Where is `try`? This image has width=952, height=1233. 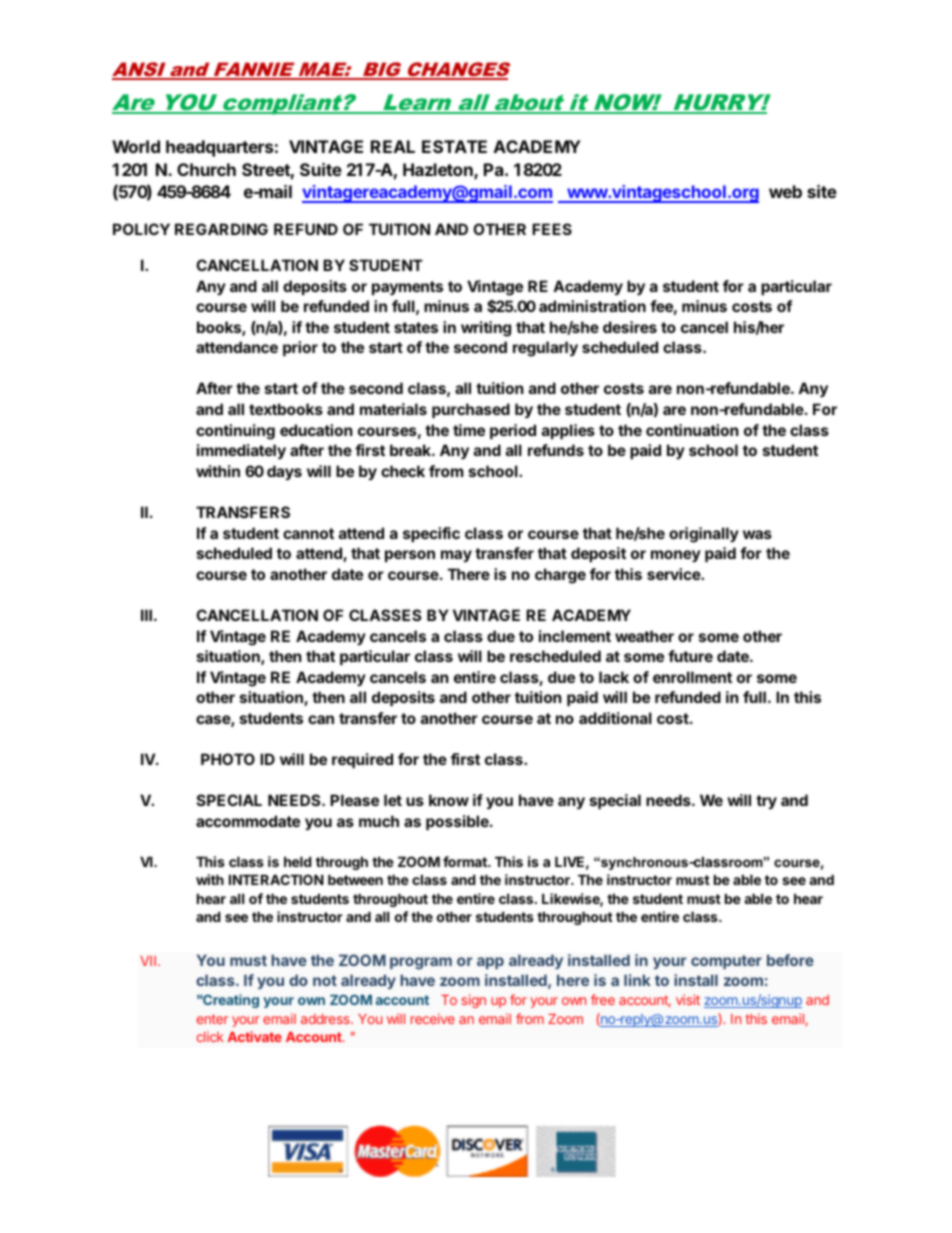 try is located at coordinates (766, 802).
